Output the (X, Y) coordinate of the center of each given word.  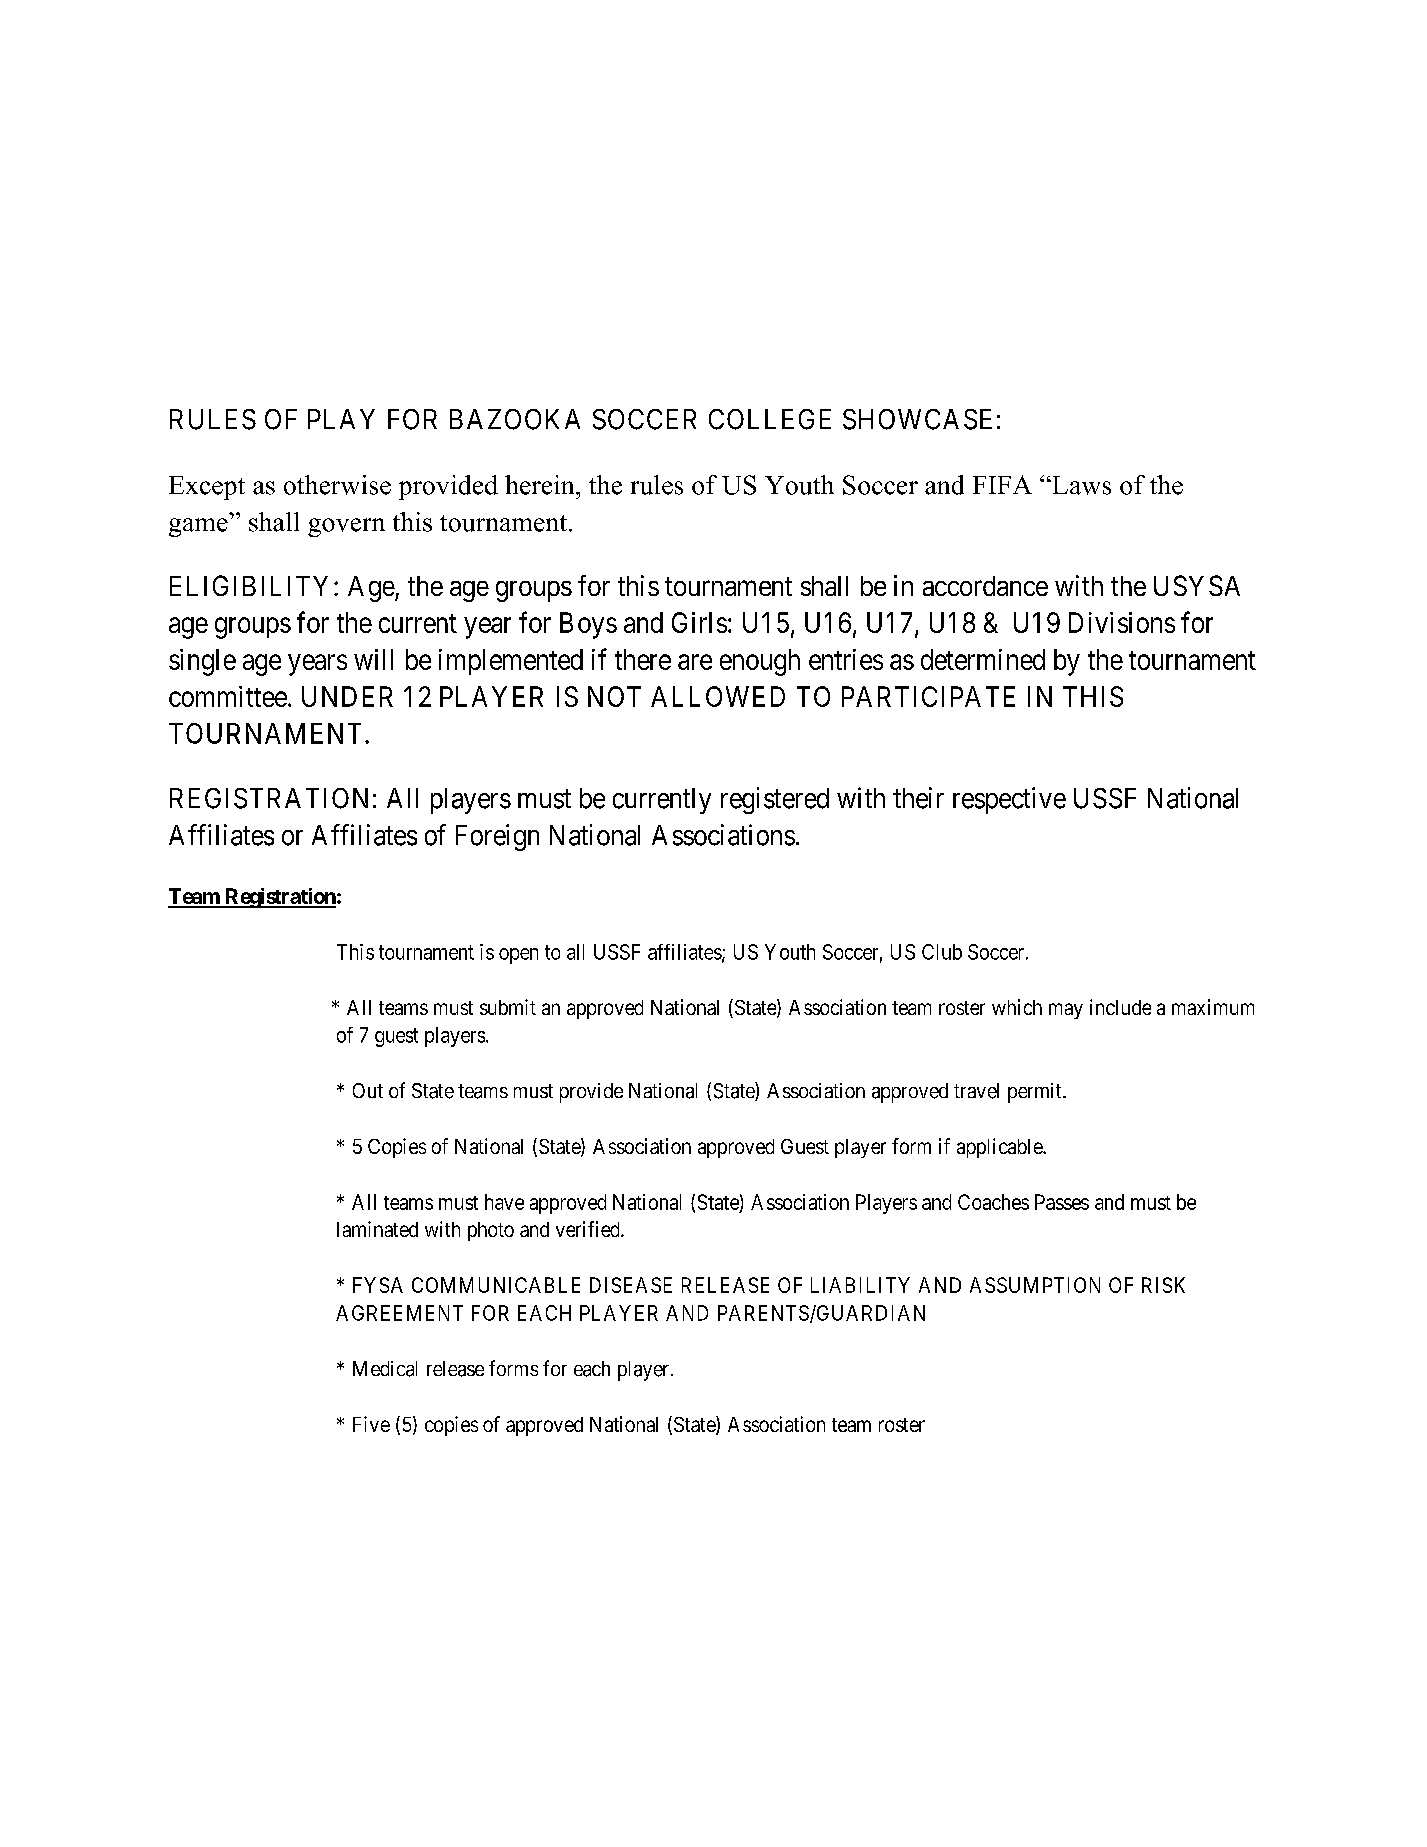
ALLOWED (718, 696)
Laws (1080, 485)
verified (589, 1229)
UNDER (347, 696)
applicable (1000, 1148)
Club (942, 952)
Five (371, 1424)
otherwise (337, 485)
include (1120, 1007)
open (518, 956)
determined (983, 659)
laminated (377, 1229)
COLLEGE (770, 419)
